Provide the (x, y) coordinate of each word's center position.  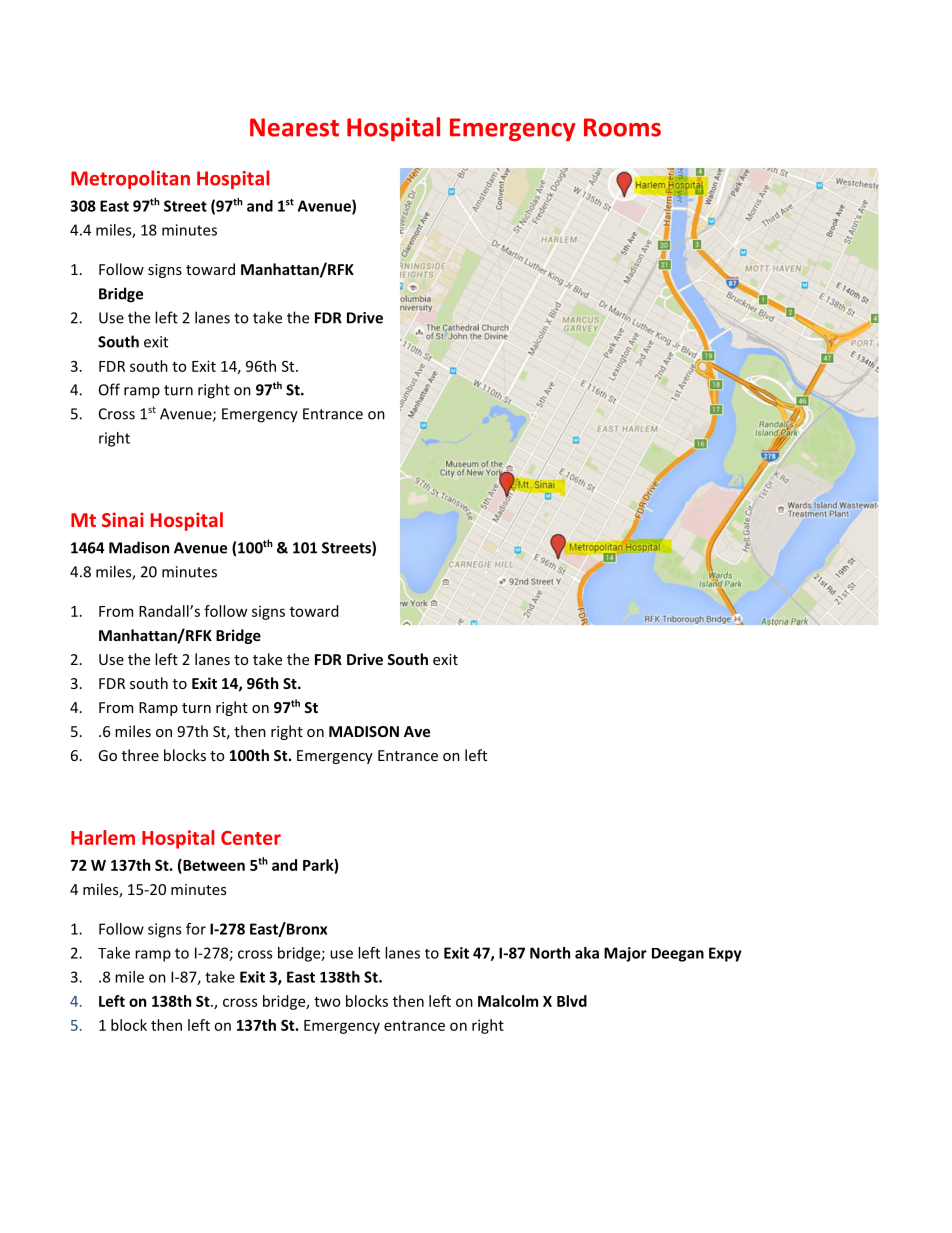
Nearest (294, 127)
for (196, 929)
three (140, 755)
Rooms (622, 127)
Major (625, 954)
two (327, 1001)
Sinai (123, 519)
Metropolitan (130, 179)
